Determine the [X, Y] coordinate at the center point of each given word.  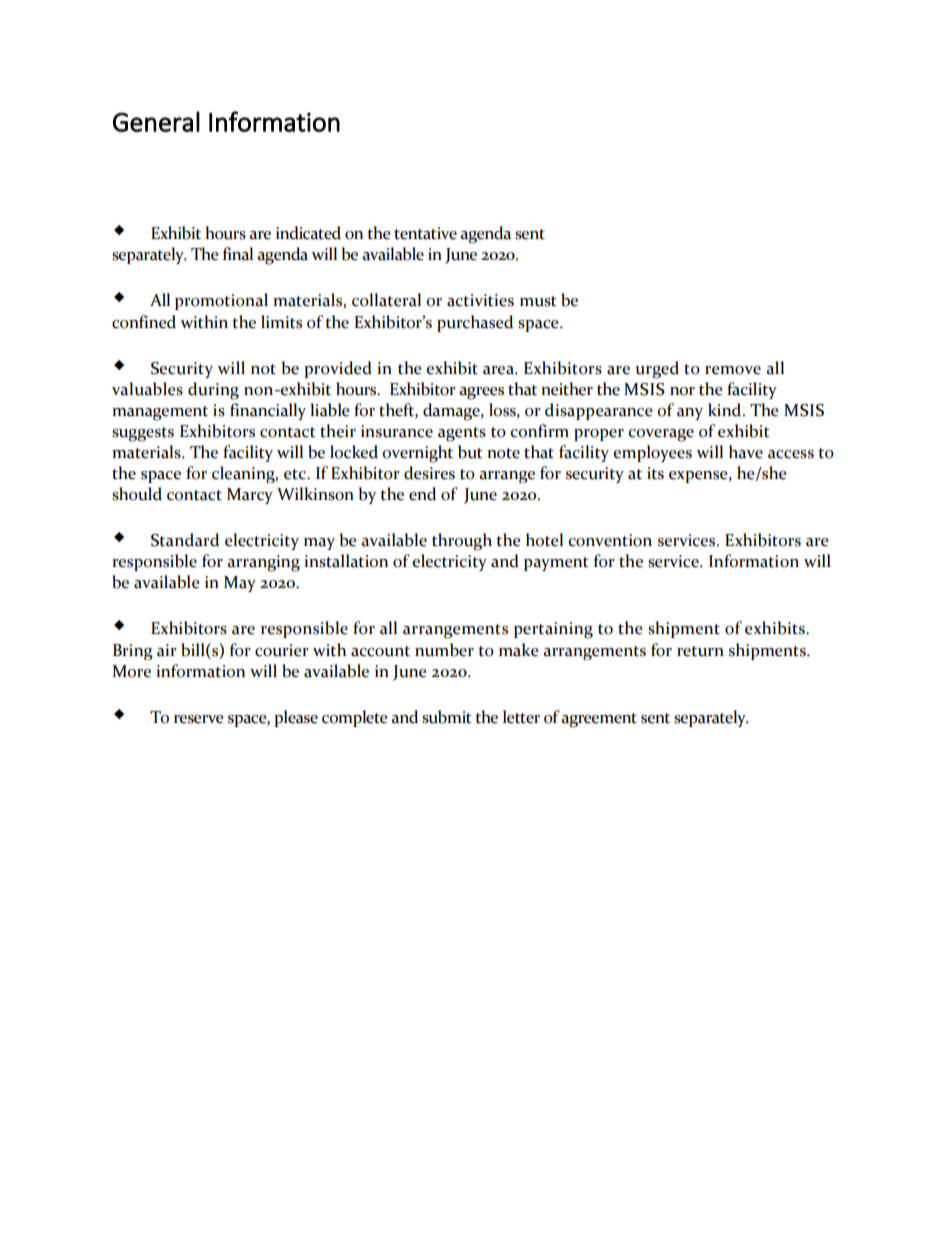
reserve [198, 719]
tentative [425, 233]
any [690, 414]
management [160, 413]
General [156, 121]
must [538, 301]
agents [462, 434]
